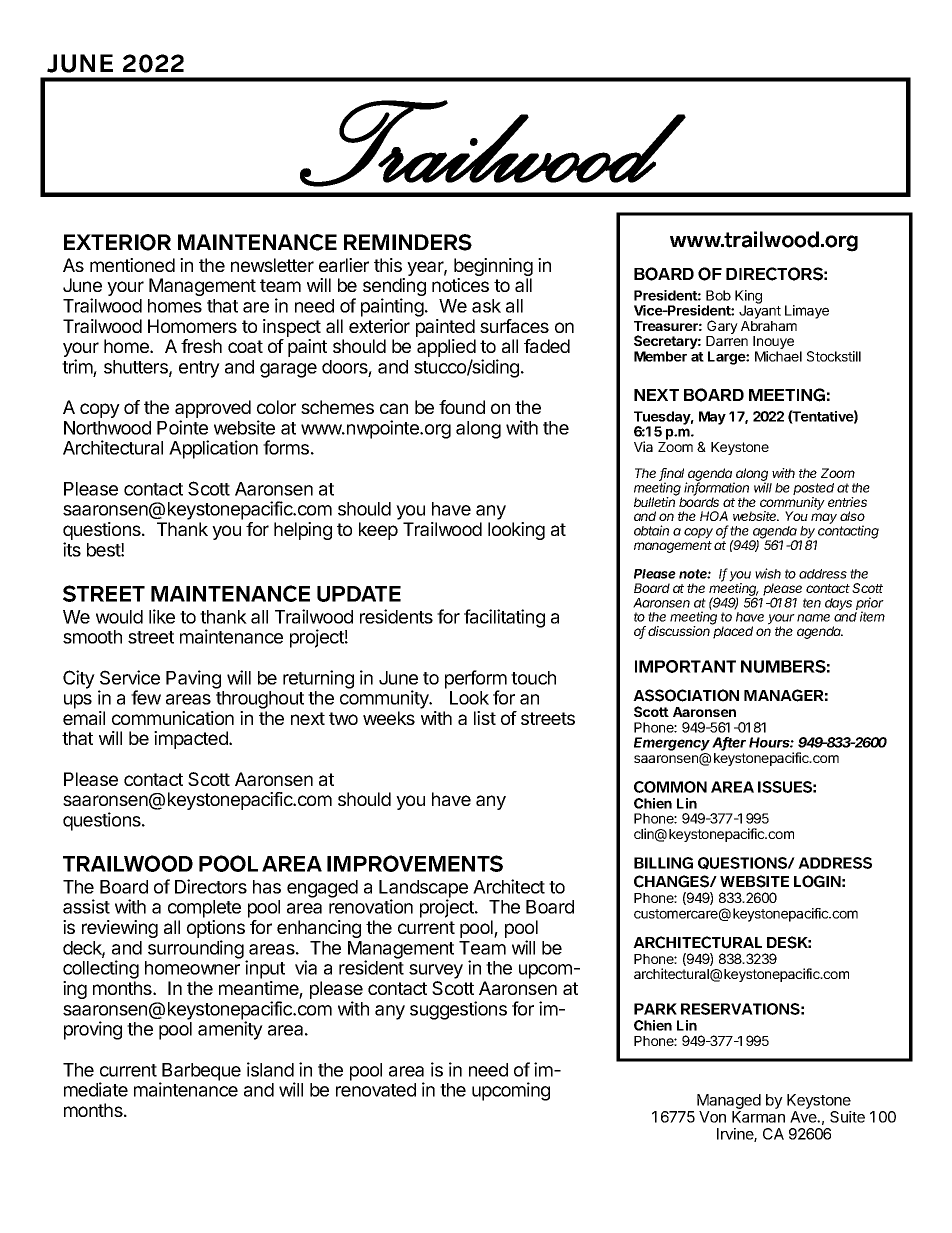 The image size is (952, 1233). I want to click on posted, so click(813, 490).
